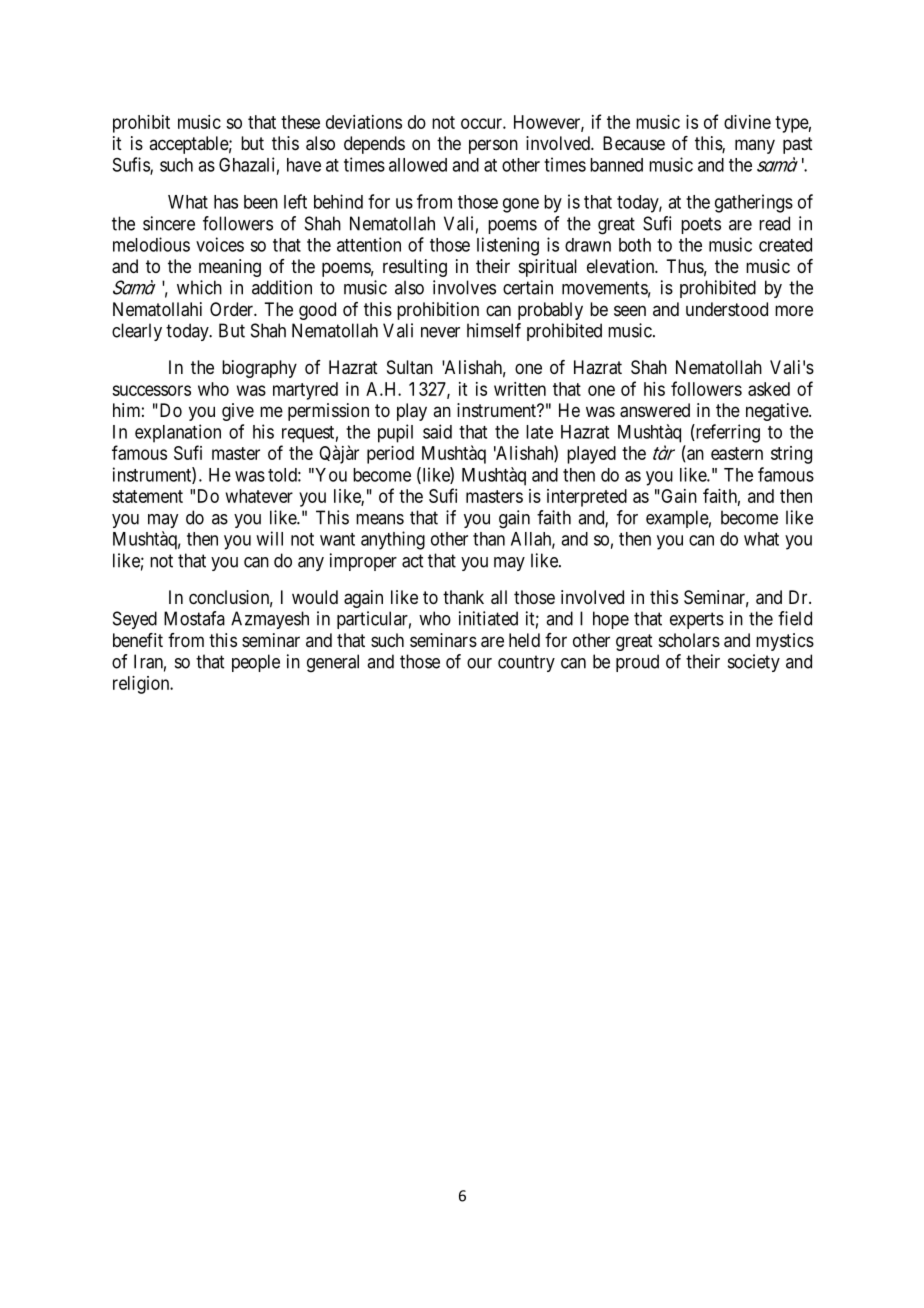 This document has height=1308, width=924. What do you see at coordinates (727, 309) in the document?
I see `understood` at bounding box center [727, 309].
